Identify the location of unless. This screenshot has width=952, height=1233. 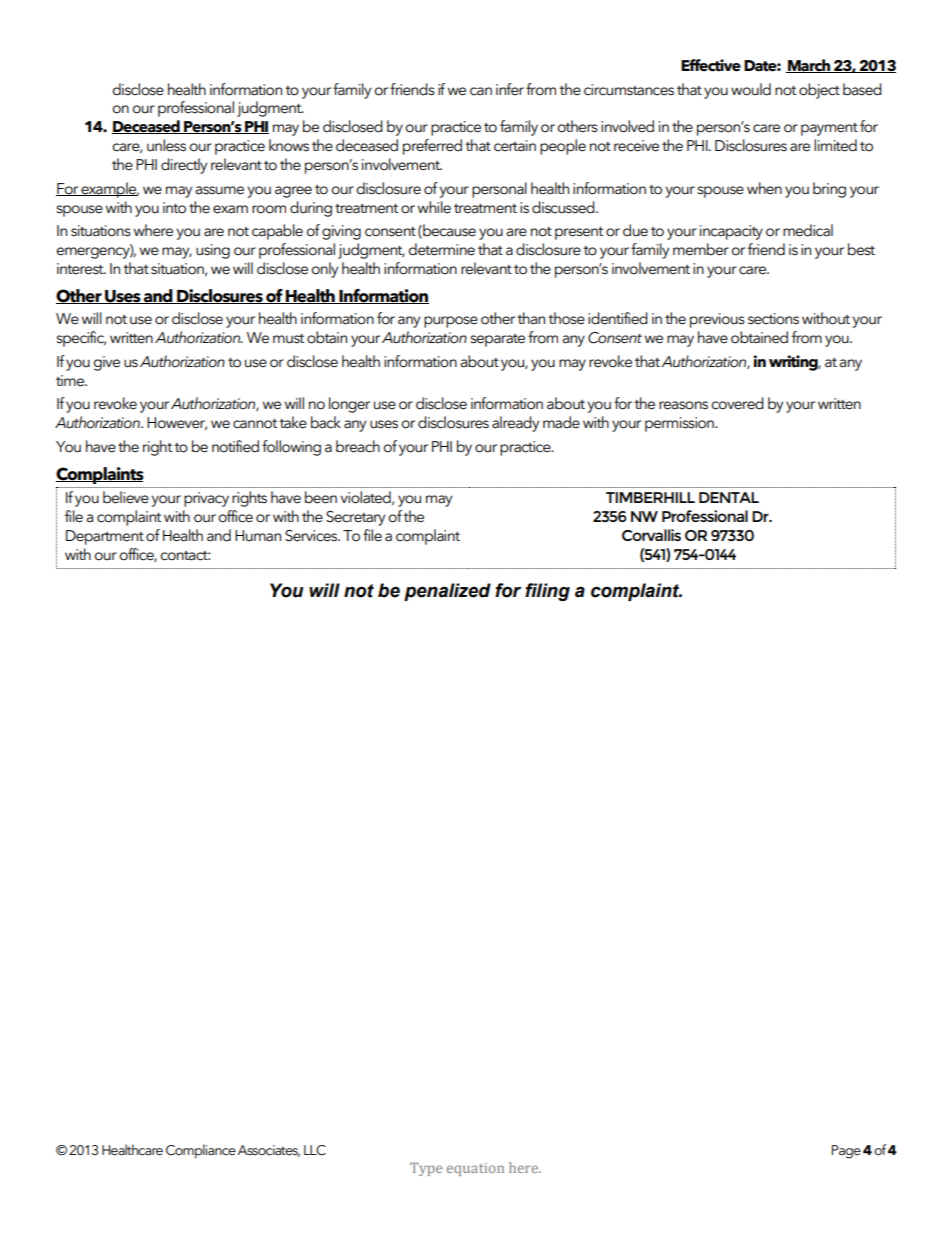
(166, 145).
